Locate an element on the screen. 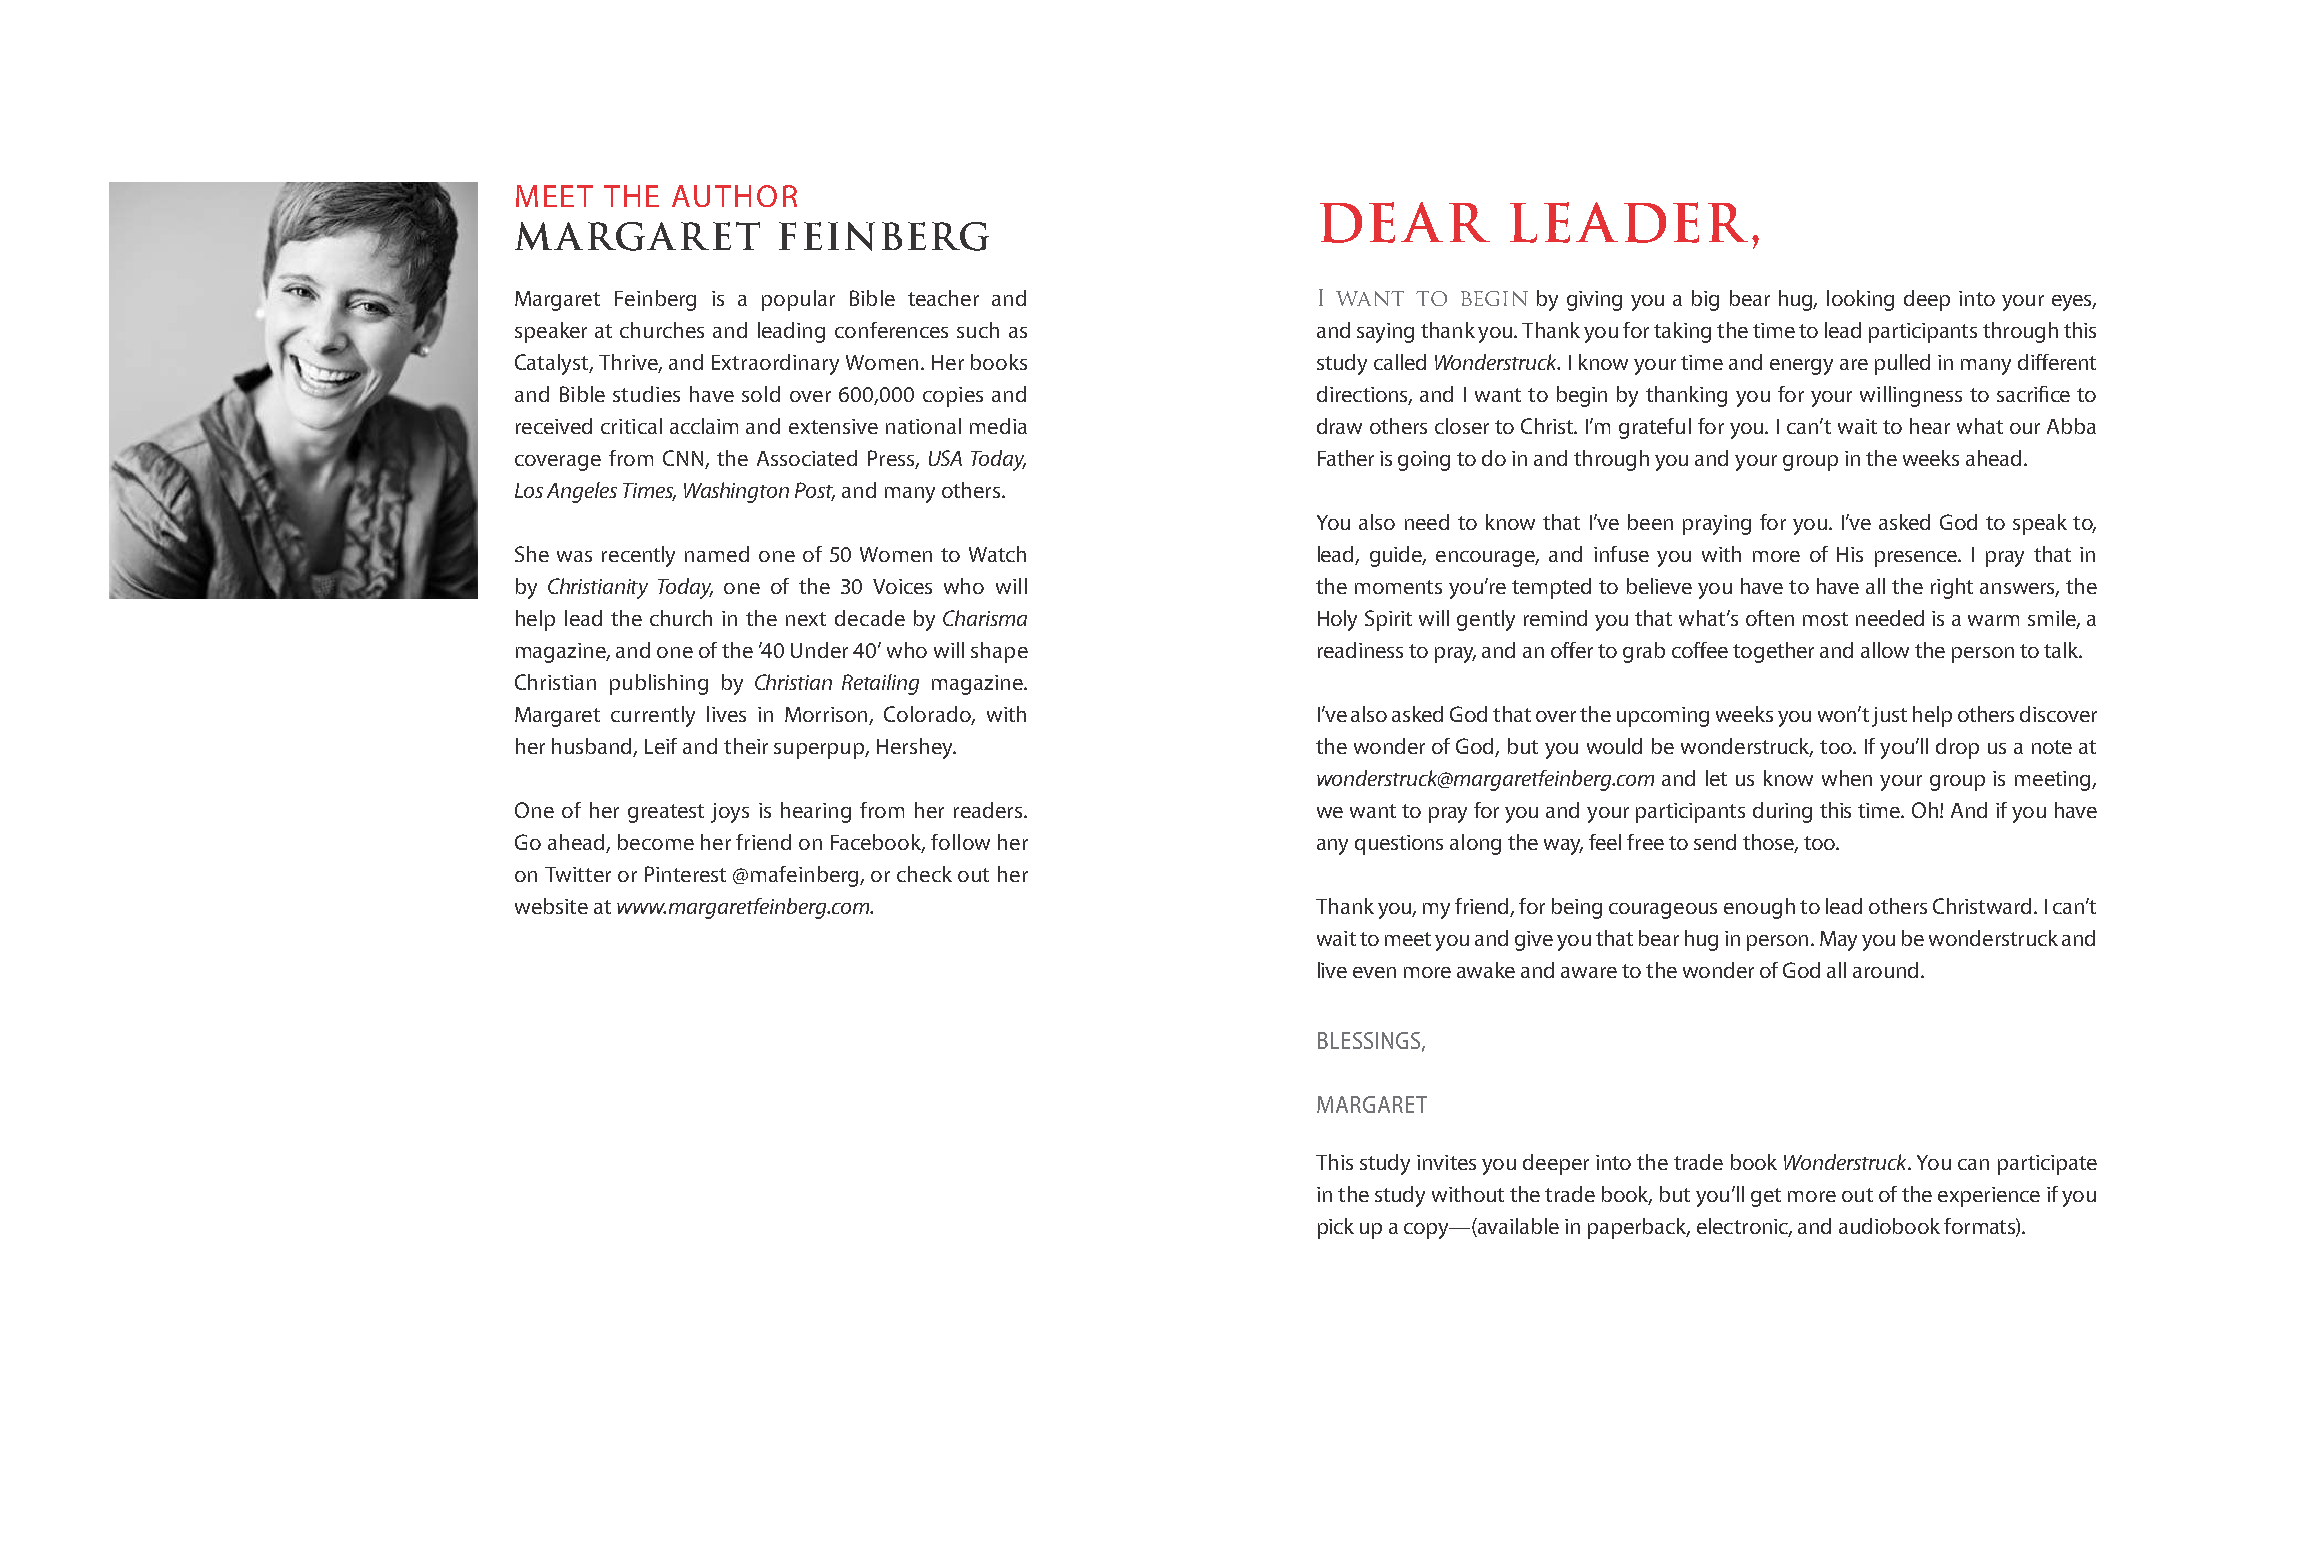  website is located at coordinates (551, 906).
